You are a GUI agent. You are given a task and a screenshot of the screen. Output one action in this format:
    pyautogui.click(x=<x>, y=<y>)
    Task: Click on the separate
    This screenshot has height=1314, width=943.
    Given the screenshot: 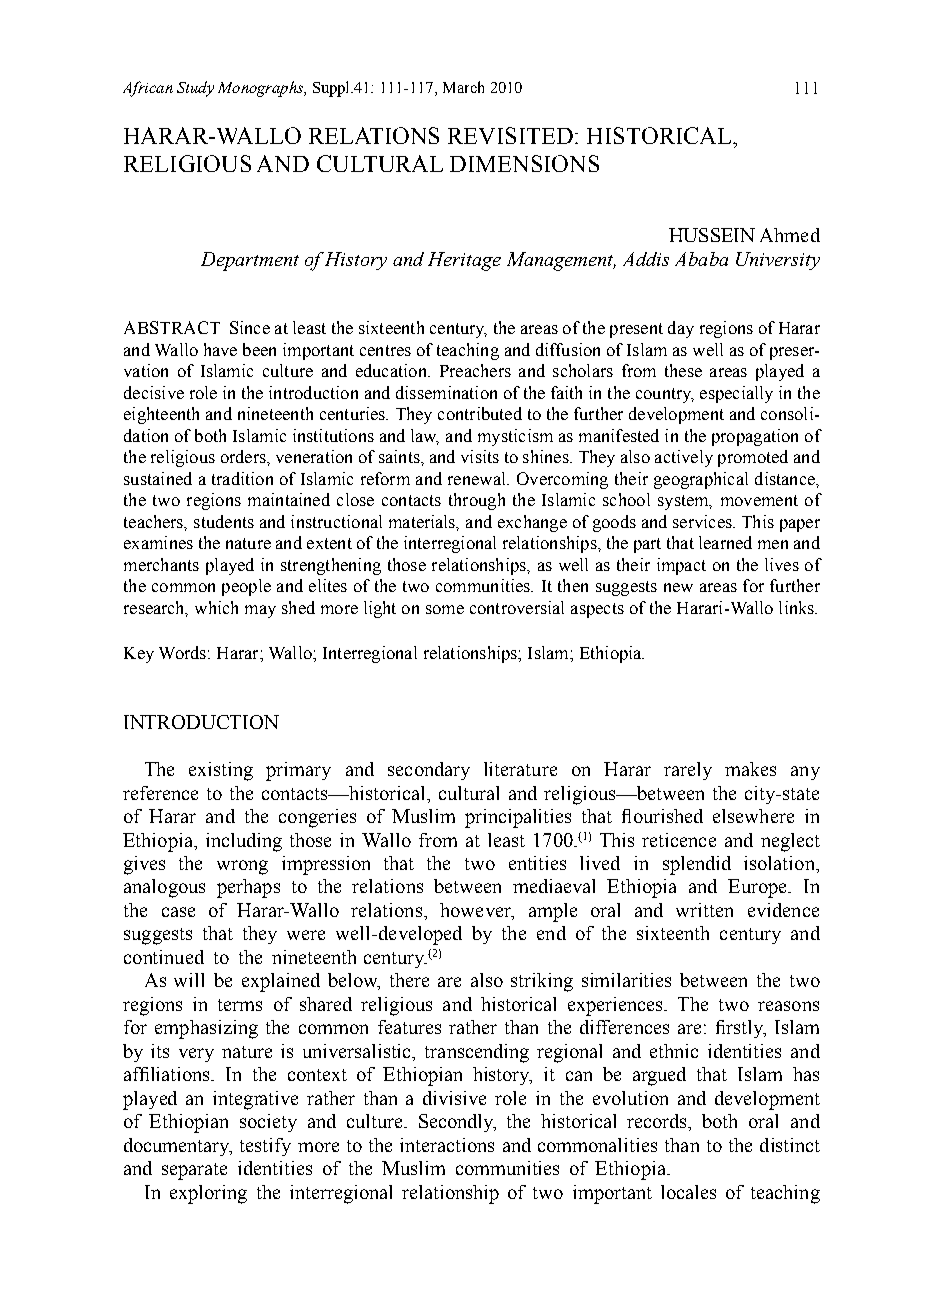 What is the action you would take?
    pyautogui.click(x=194, y=1171)
